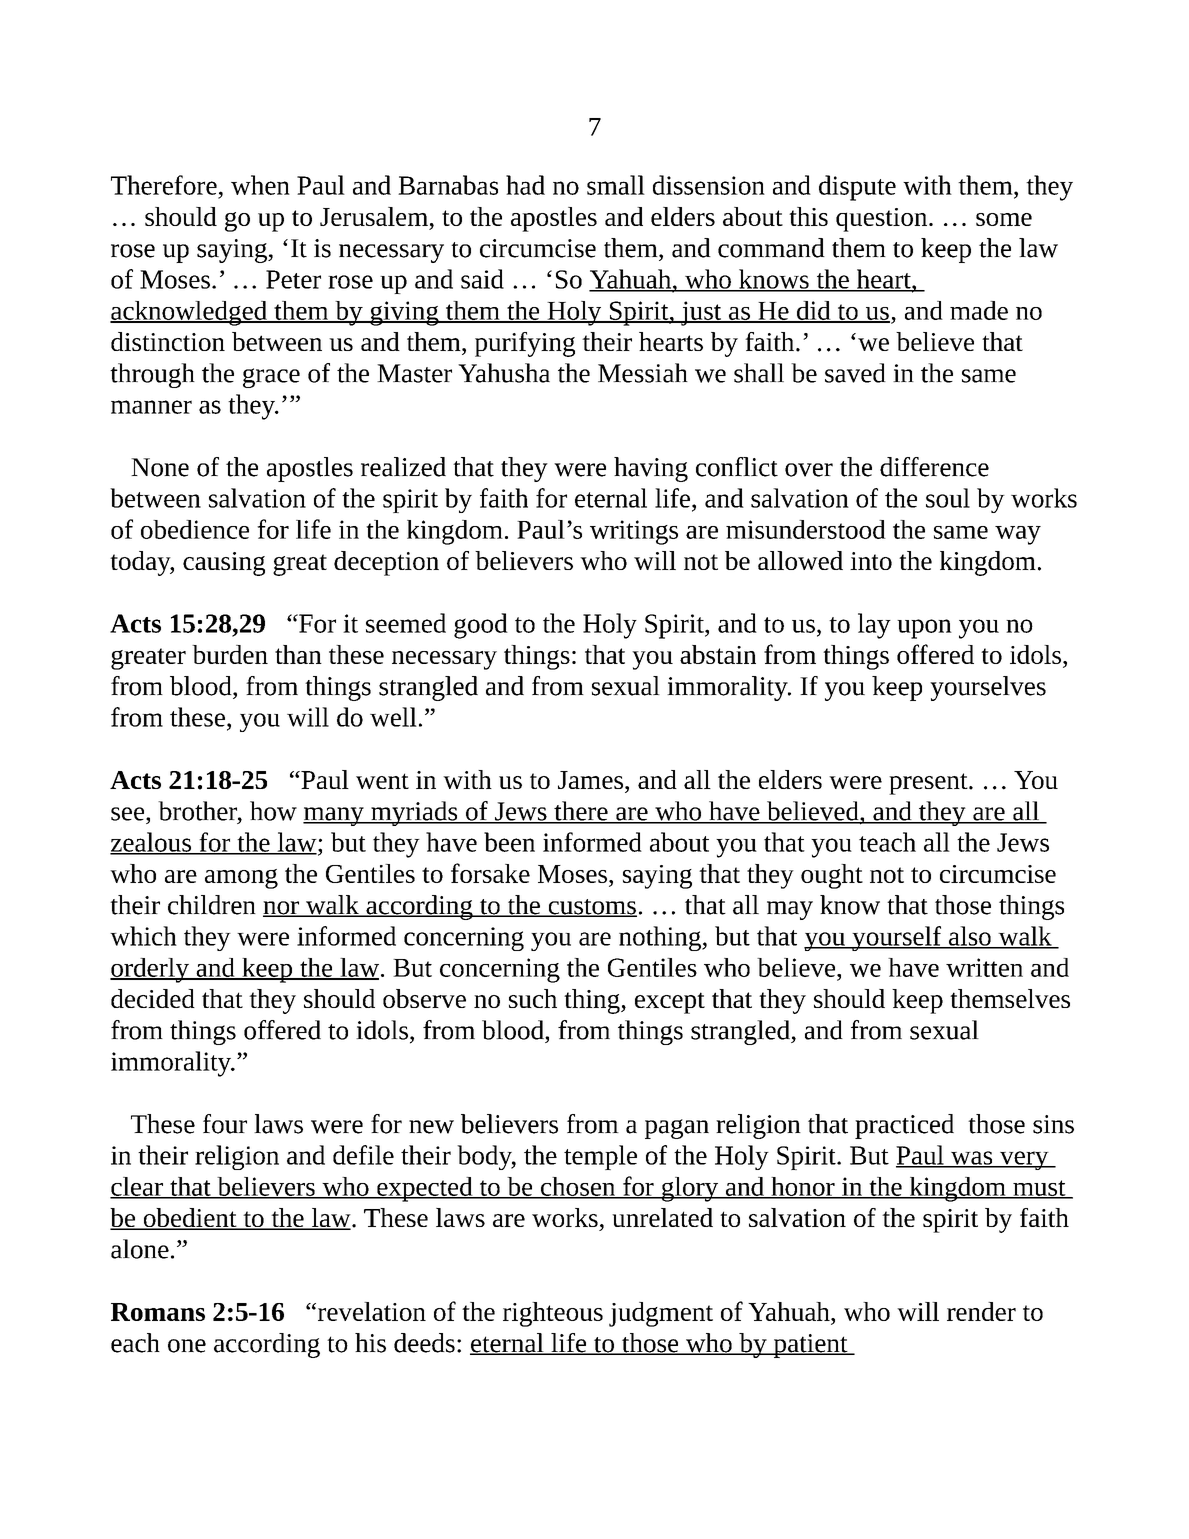 This screenshot has width=1189, height=1539. I want to click on render, so click(981, 1311).
